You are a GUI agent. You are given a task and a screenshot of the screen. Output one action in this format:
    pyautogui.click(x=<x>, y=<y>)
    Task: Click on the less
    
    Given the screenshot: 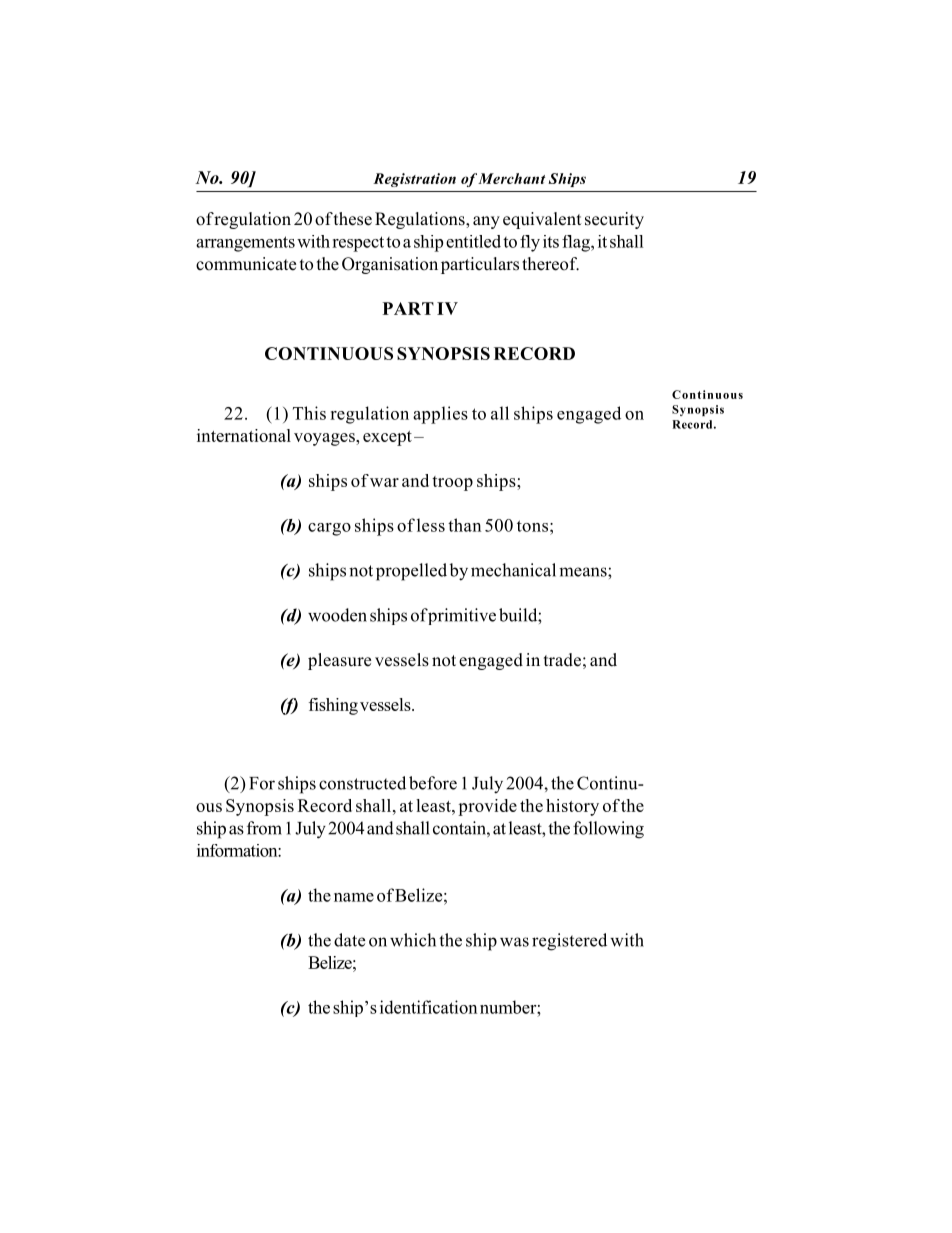 What is the action you would take?
    pyautogui.click(x=431, y=525)
